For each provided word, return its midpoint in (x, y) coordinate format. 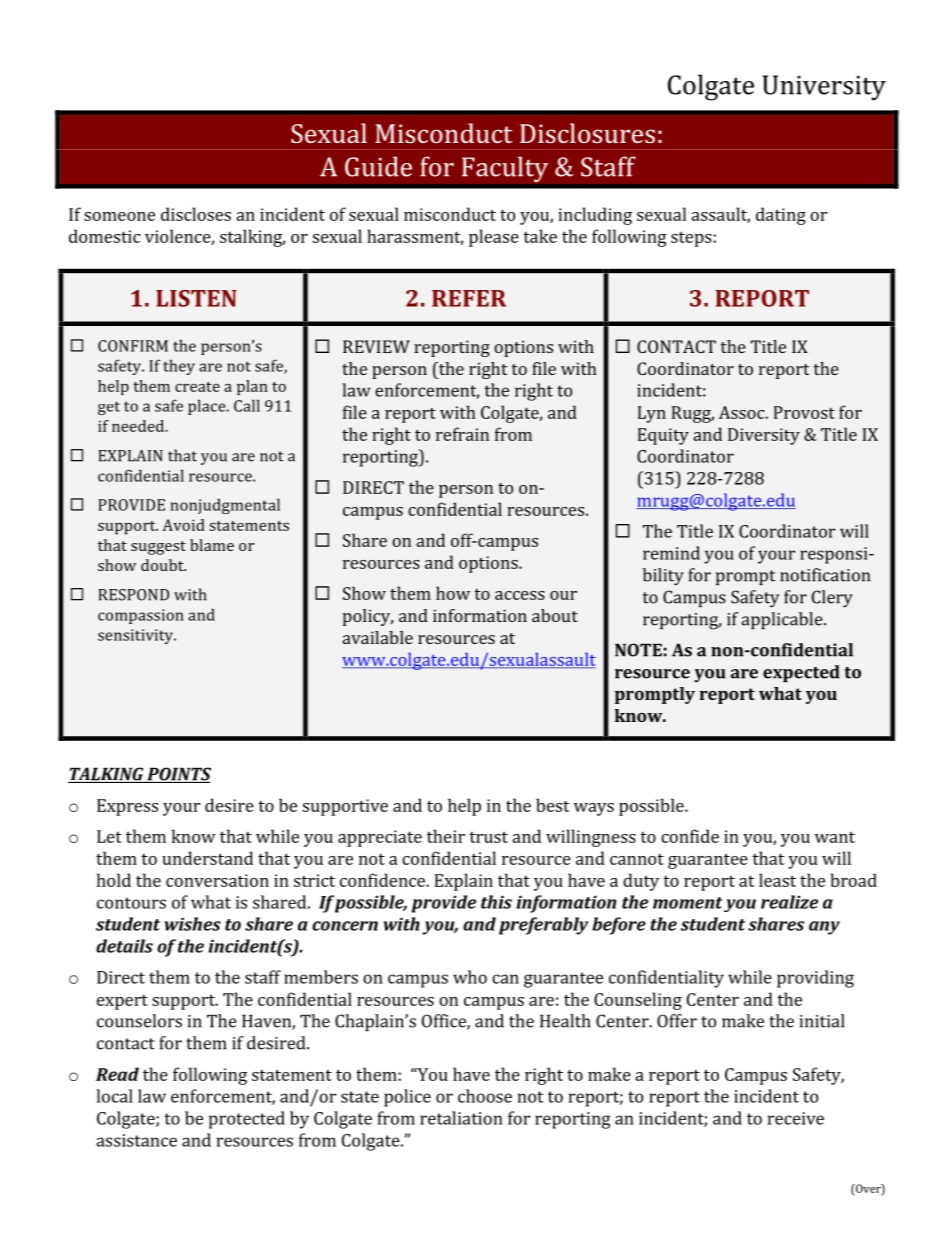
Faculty (505, 169)
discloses (196, 214)
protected (247, 1120)
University (824, 88)
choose (485, 1096)
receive (796, 1118)
